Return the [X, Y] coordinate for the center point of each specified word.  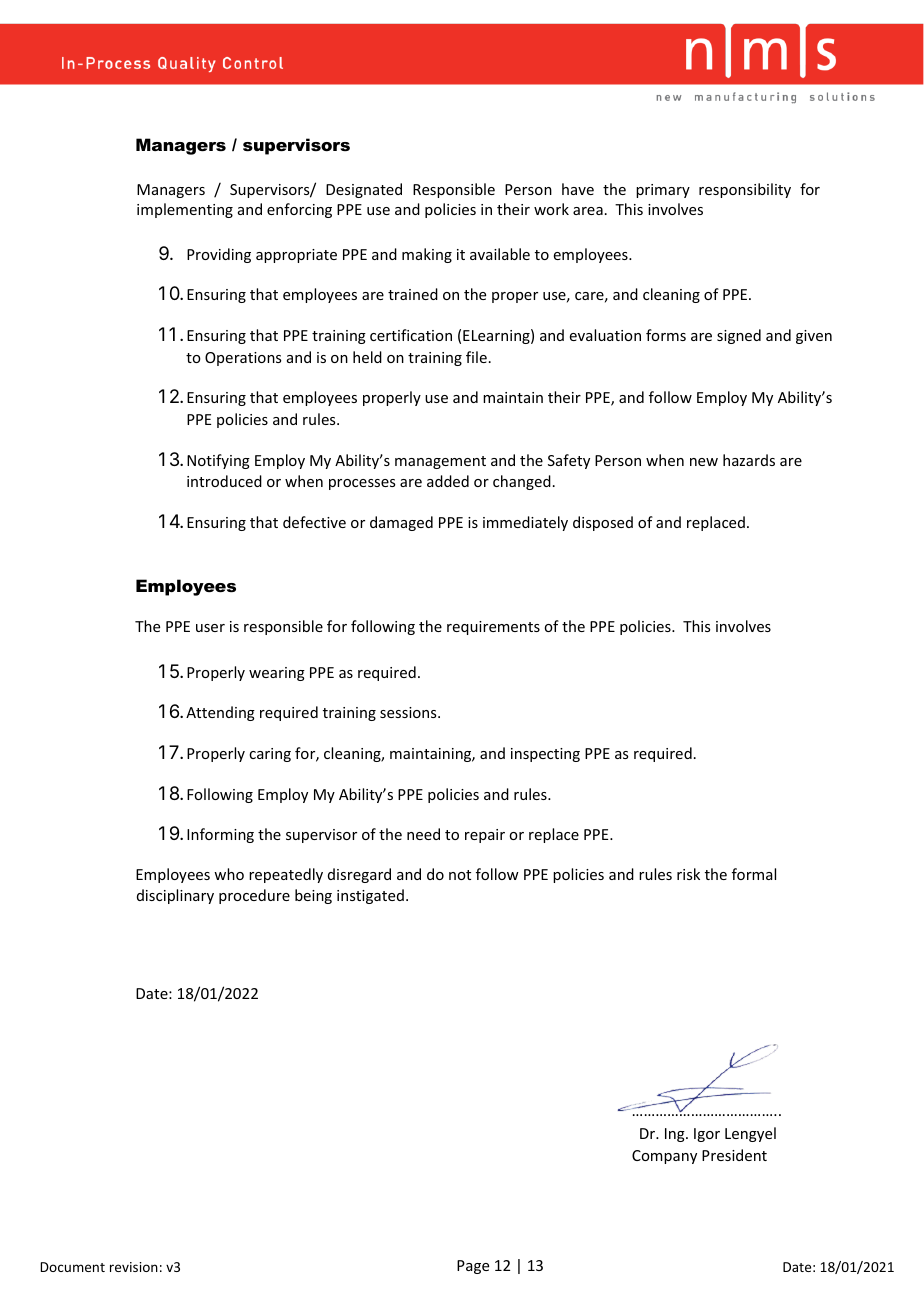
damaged [401, 523]
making [427, 255]
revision [134, 1267]
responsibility [745, 190]
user [210, 628]
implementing [185, 210]
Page [473, 1267]
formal [754, 874]
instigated [370, 896]
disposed [603, 523]
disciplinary [175, 896]
